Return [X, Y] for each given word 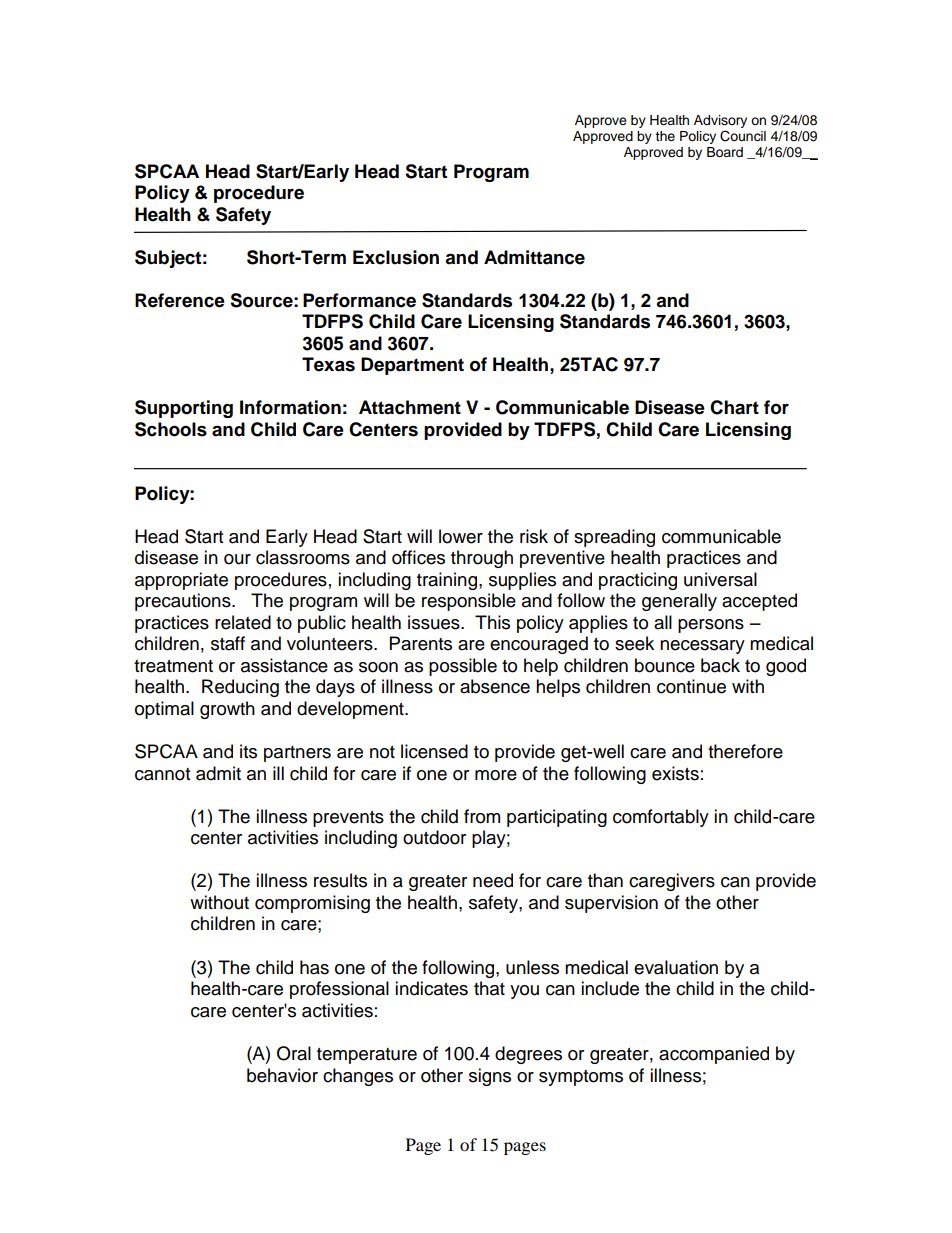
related [243, 622]
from [482, 816]
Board [725, 152]
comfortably [661, 818]
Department [412, 366]
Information [290, 407]
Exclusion [396, 257]
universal [720, 579]
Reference [180, 300]
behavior [282, 1075]
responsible [469, 602]
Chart [734, 407]
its [248, 751]
